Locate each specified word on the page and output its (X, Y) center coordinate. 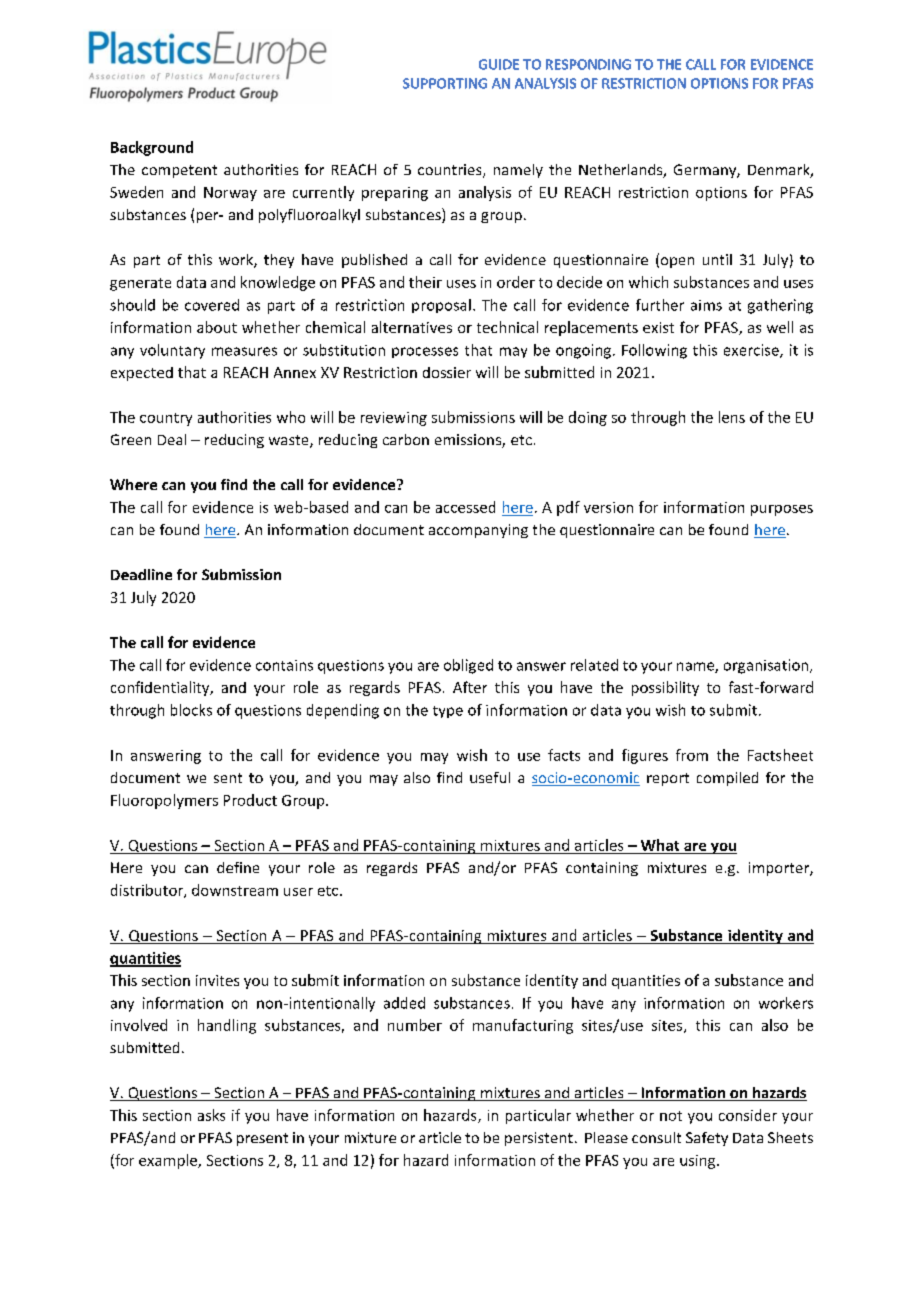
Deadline (141, 574)
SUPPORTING (445, 83)
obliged (468, 666)
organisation (766, 666)
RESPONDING (588, 64)
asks (211, 1115)
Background (152, 148)
